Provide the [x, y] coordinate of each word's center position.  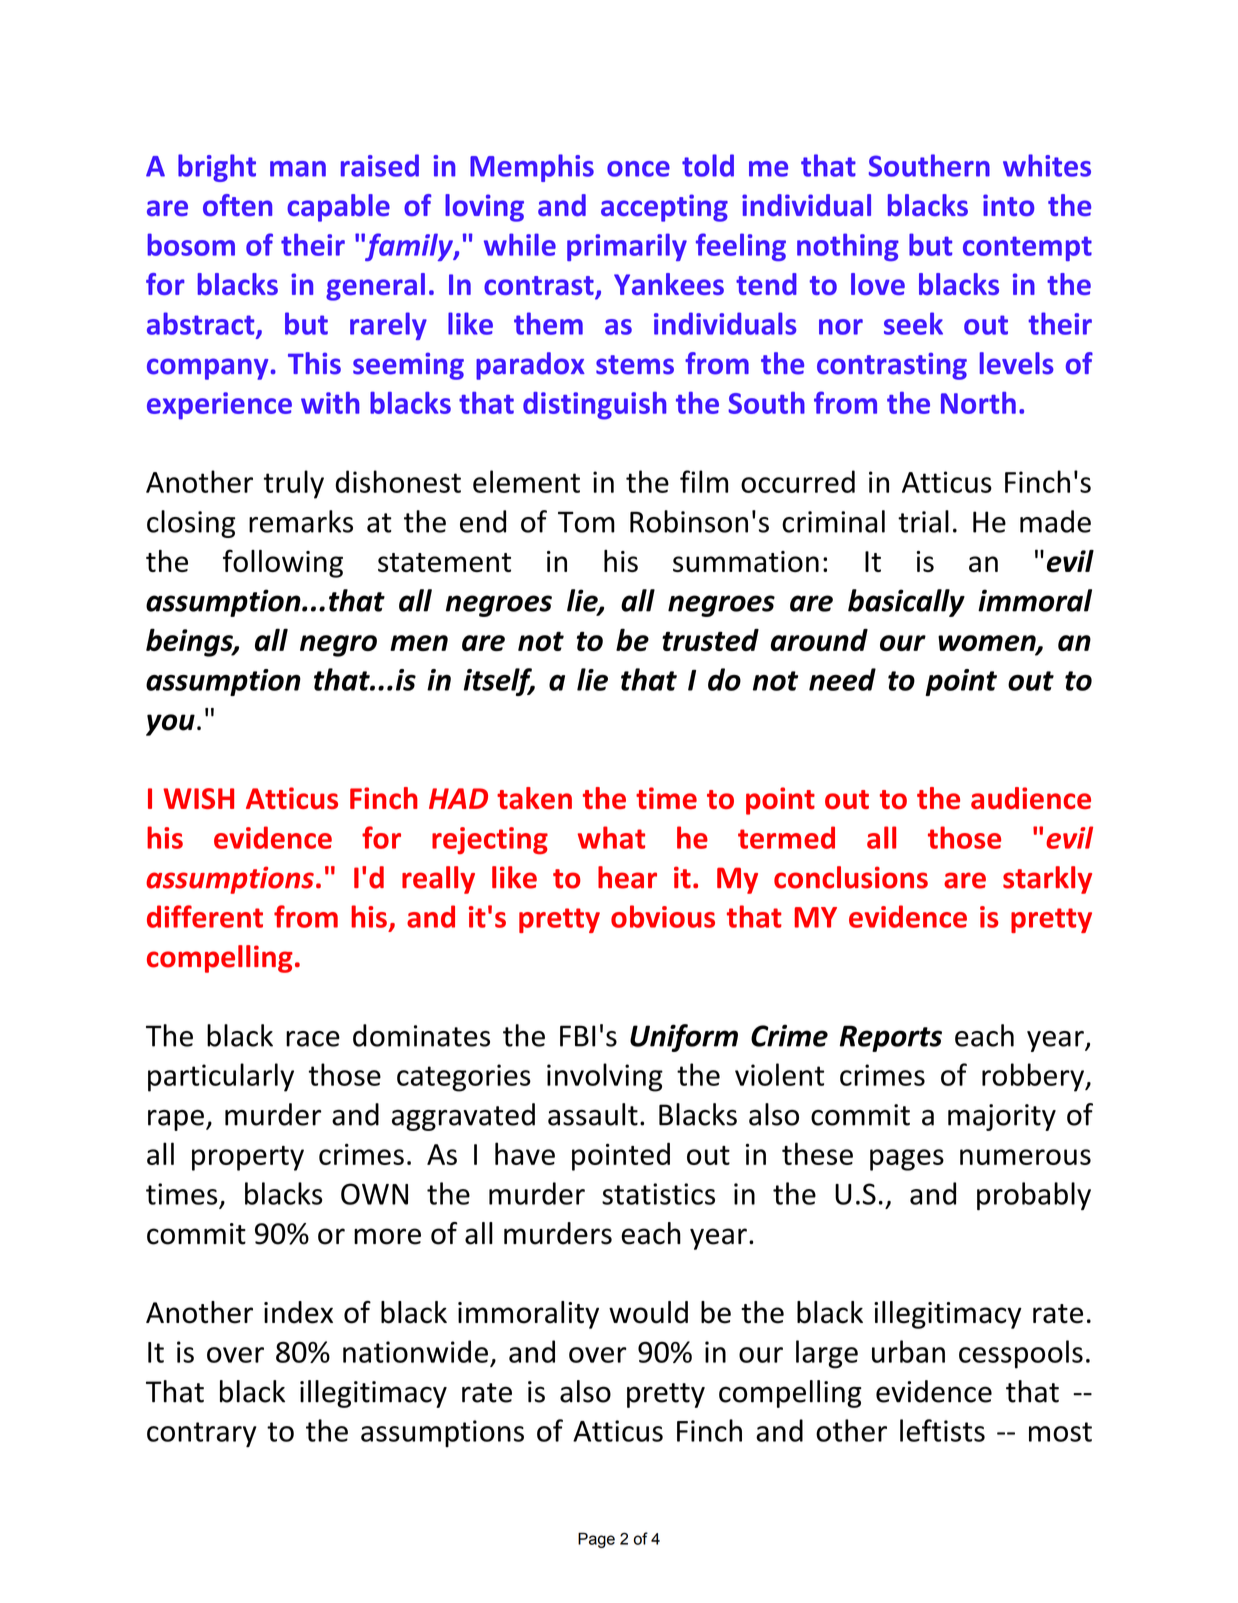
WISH [198, 798]
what [611, 837]
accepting [664, 208]
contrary [202, 1435]
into [1008, 205]
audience [1031, 798]
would [648, 1312]
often [237, 205]
